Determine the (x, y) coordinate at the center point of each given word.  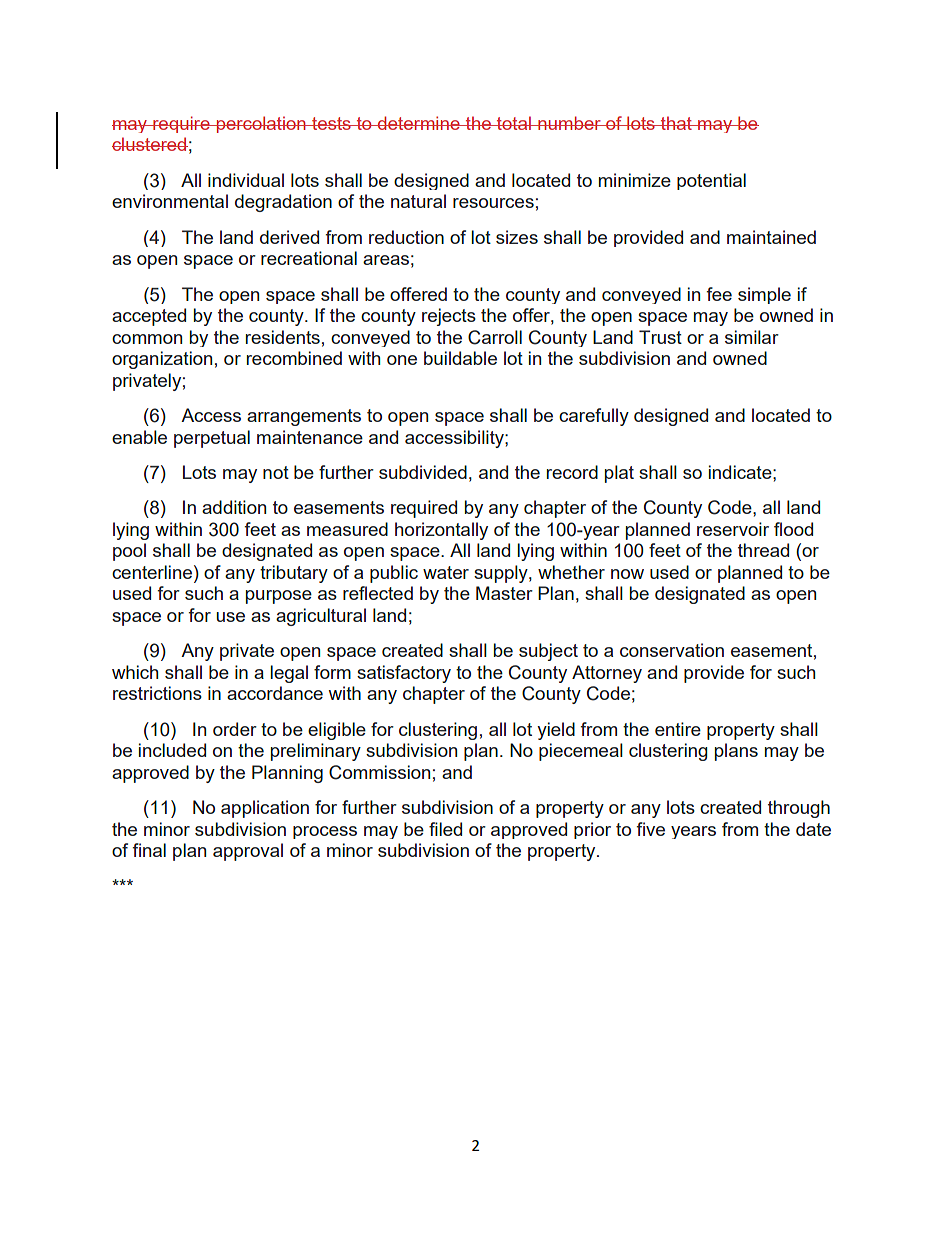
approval (248, 852)
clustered (150, 144)
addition (234, 507)
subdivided (423, 472)
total (514, 123)
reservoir (733, 529)
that (676, 123)
